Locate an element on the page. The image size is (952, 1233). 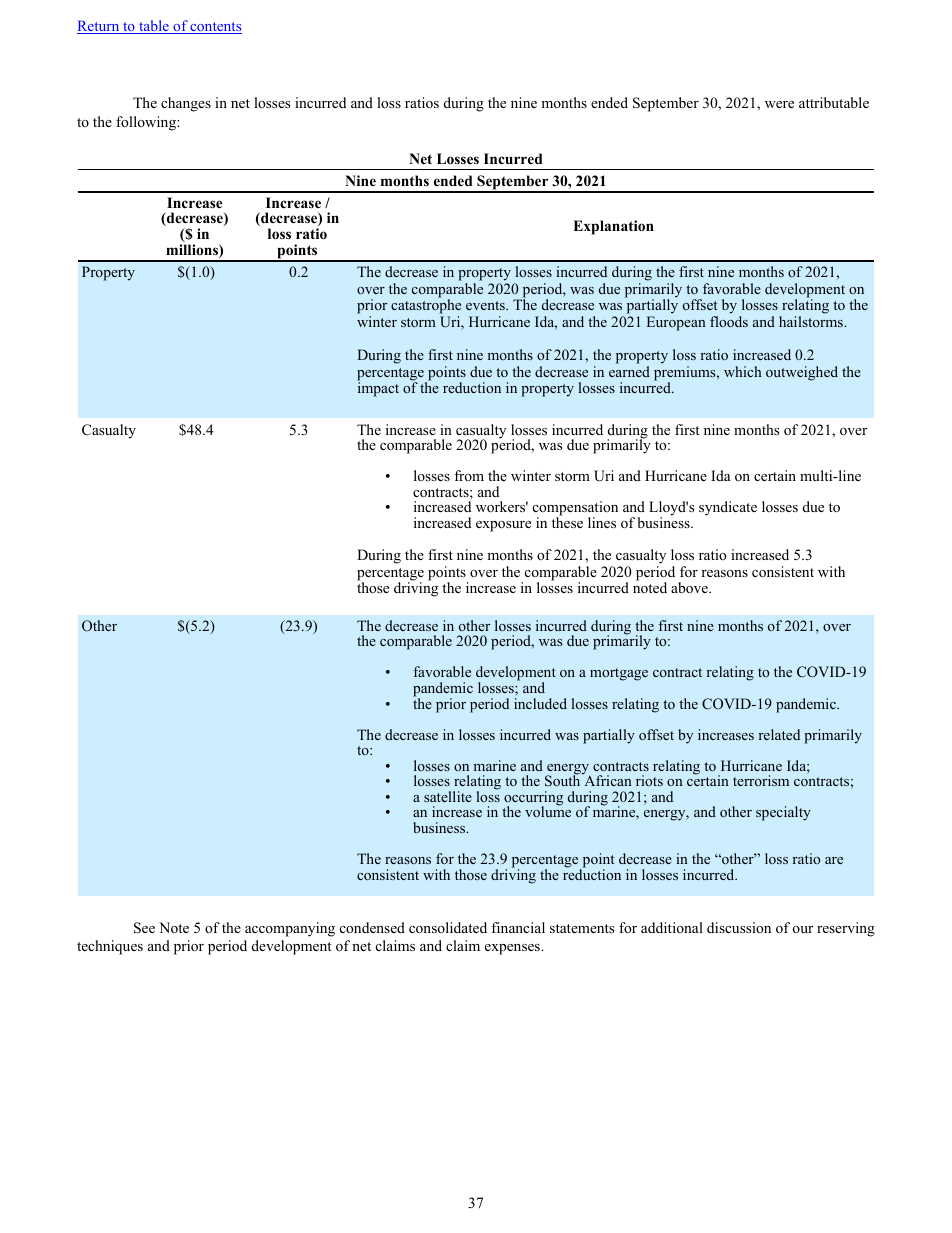
Explanation is located at coordinates (613, 227).
